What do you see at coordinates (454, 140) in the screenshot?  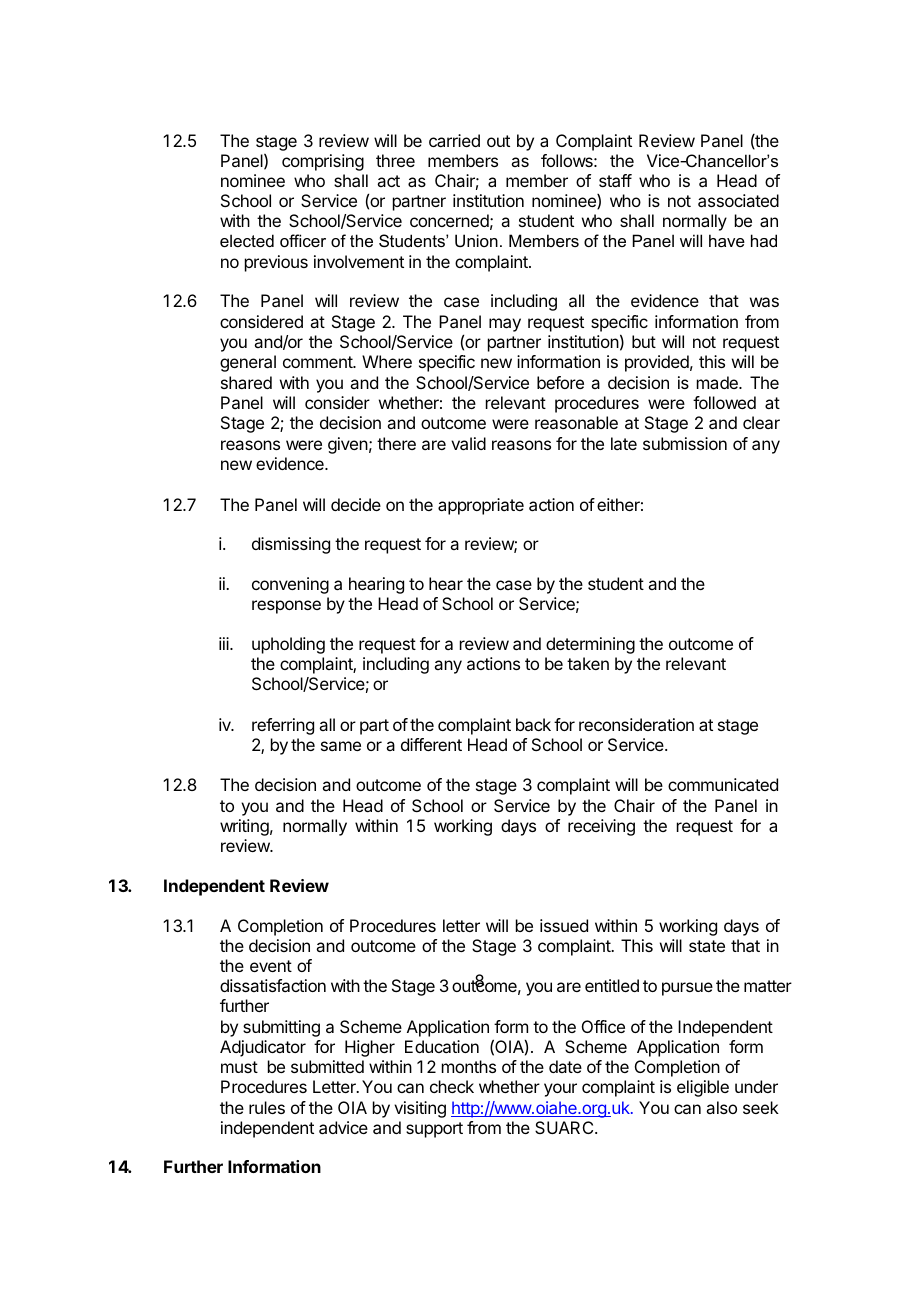 I see `carried` at bounding box center [454, 140].
